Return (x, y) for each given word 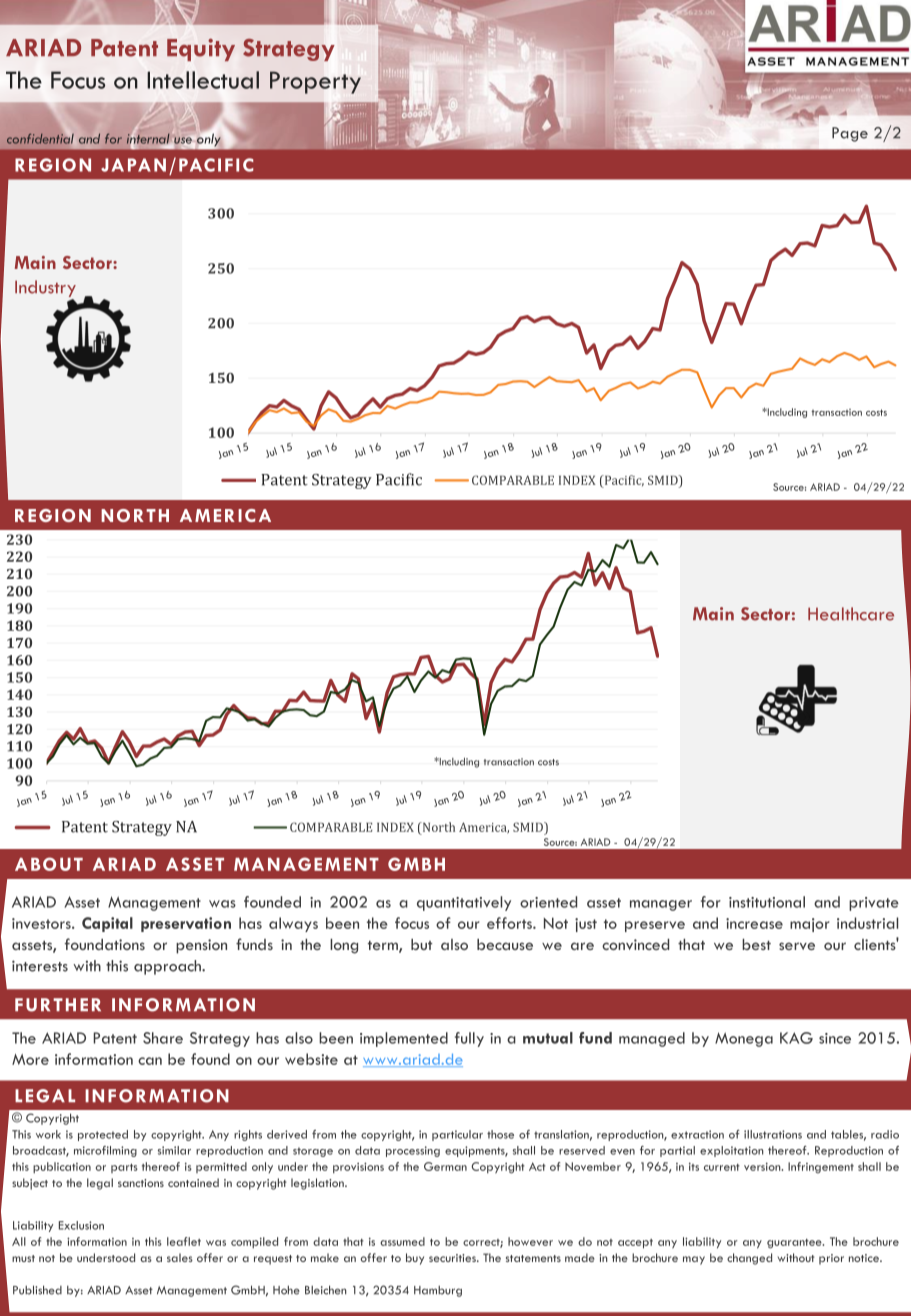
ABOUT (49, 864)
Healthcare (851, 614)
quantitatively (464, 903)
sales (180, 1257)
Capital (107, 924)
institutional (767, 902)
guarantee (795, 1244)
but (421, 944)
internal (149, 140)
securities (453, 1258)
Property (315, 82)
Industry (45, 290)
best (756, 944)
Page (850, 134)
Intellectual (203, 80)
